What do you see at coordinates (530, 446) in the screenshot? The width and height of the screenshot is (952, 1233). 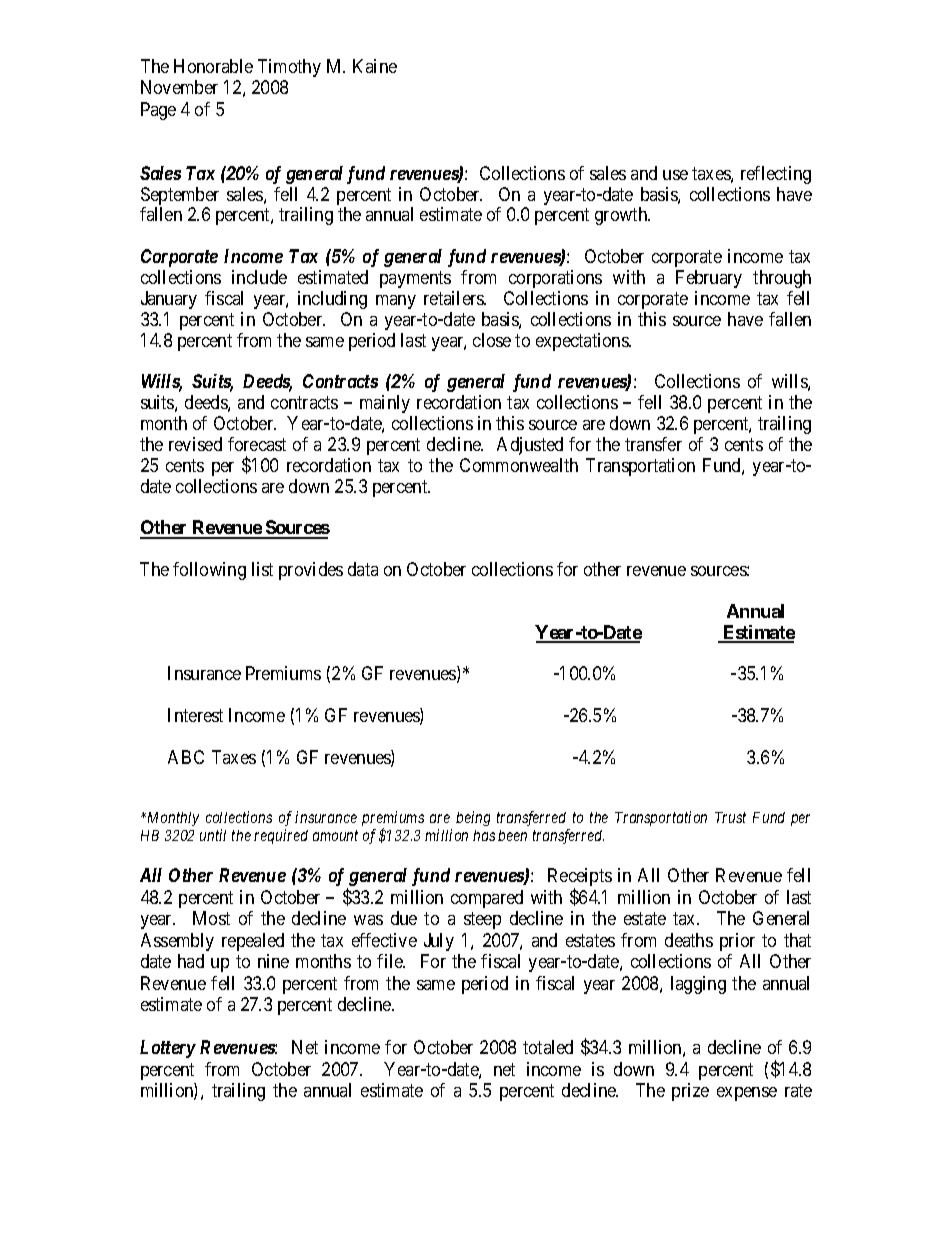 I see `Adjusted` at bounding box center [530, 446].
